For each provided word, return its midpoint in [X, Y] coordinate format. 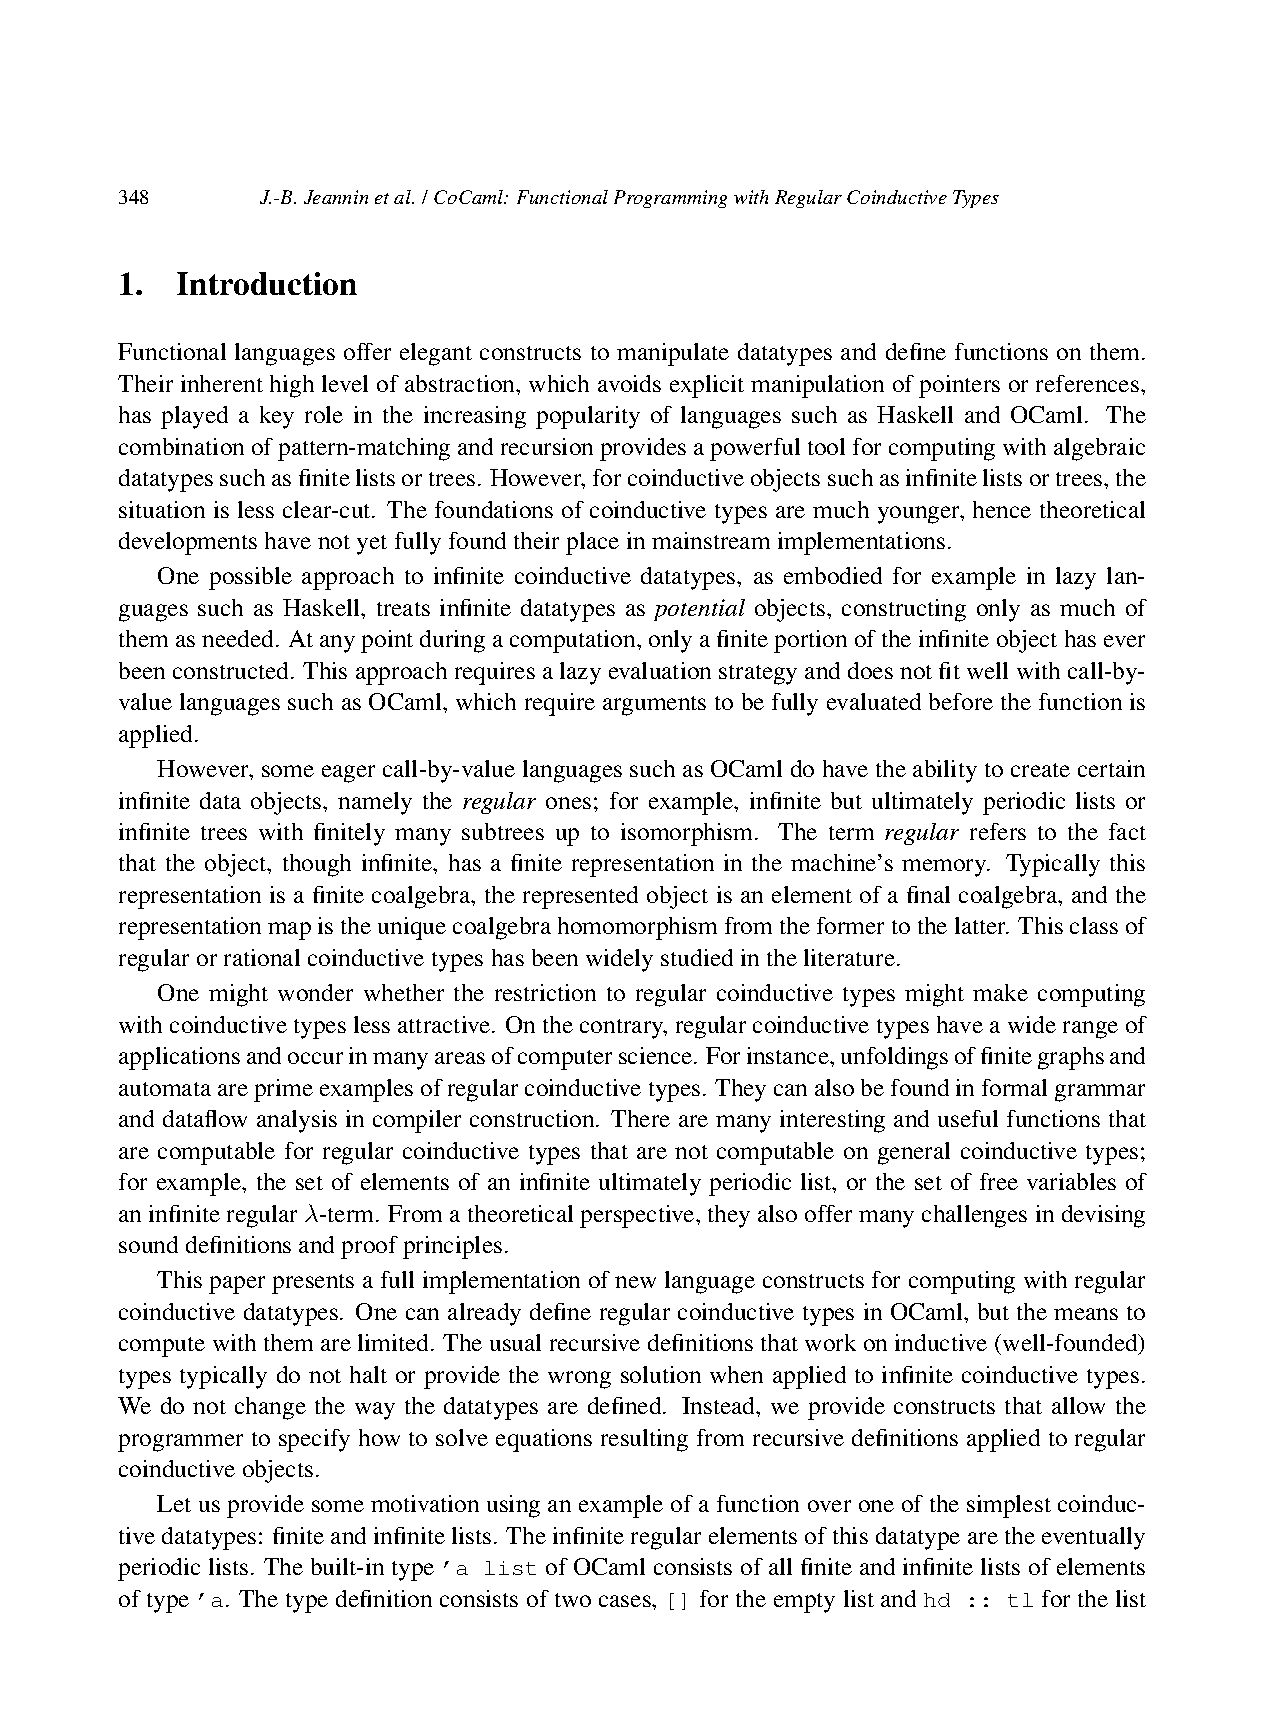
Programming [670, 199]
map [289, 931]
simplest [1009, 1506]
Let [174, 1503]
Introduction [267, 283]
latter [982, 925]
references [1087, 383]
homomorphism [637, 928]
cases [626, 1601]
